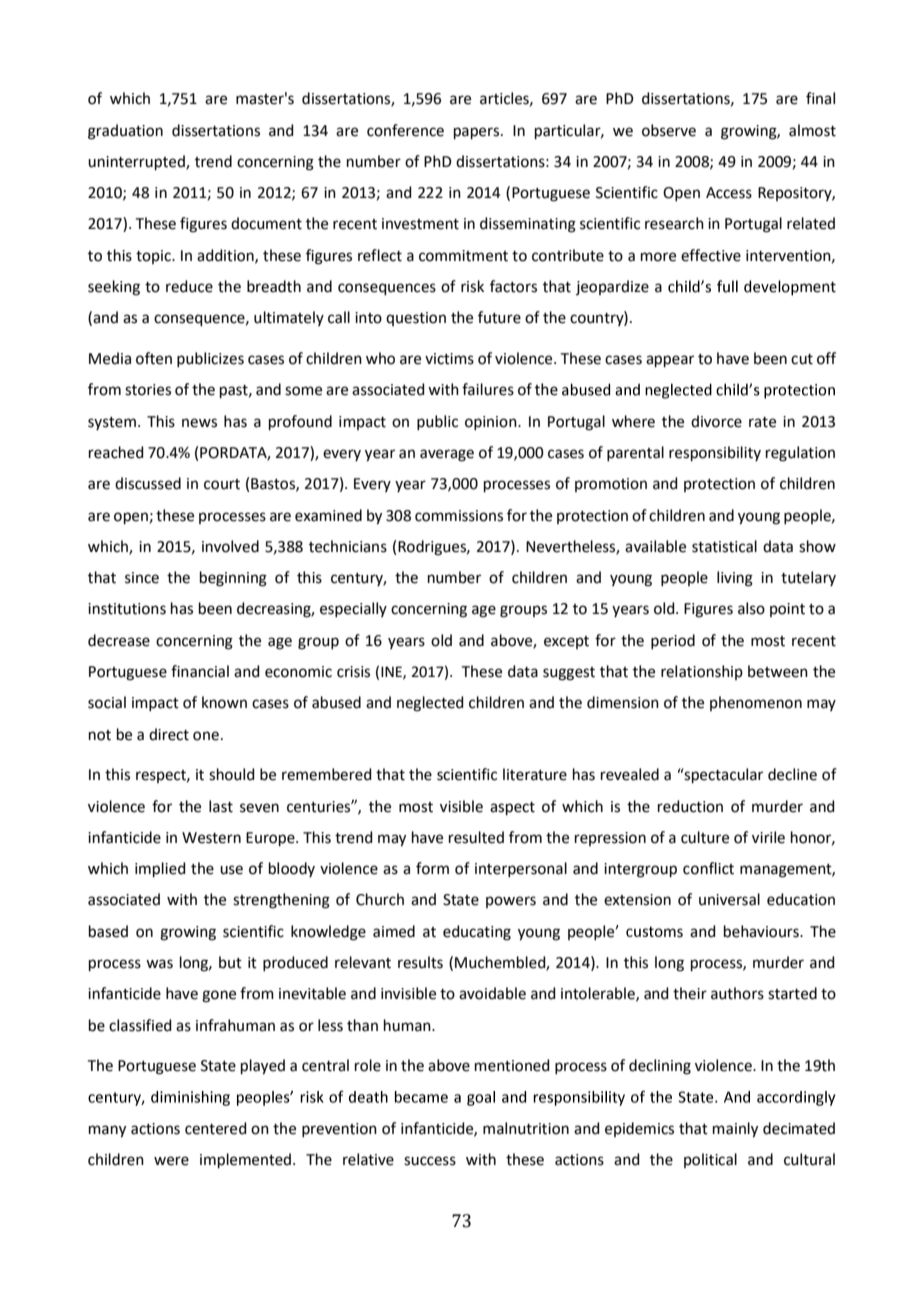  I want to click on graduation, so click(125, 132).
